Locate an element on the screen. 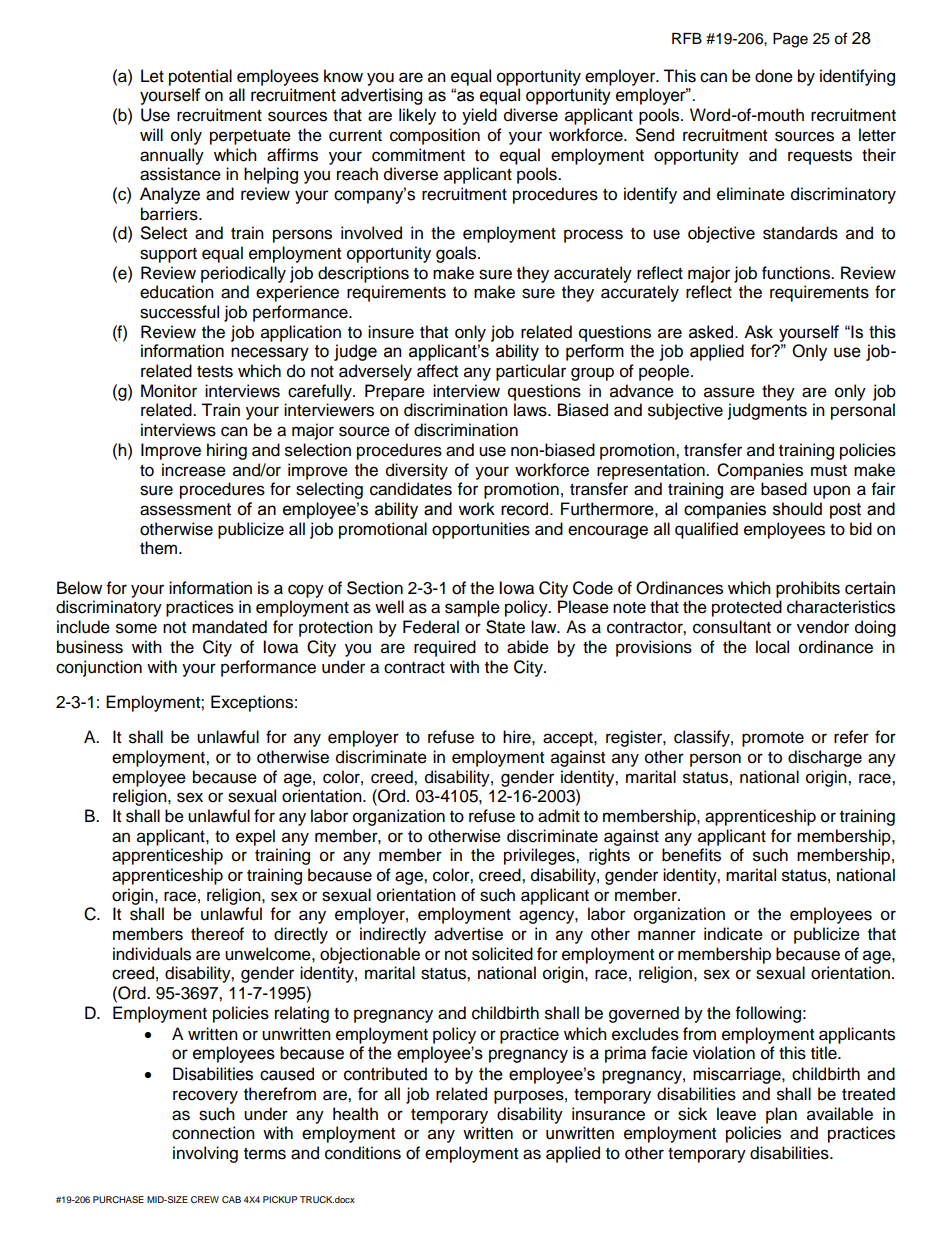  sample is located at coordinates (472, 608).
